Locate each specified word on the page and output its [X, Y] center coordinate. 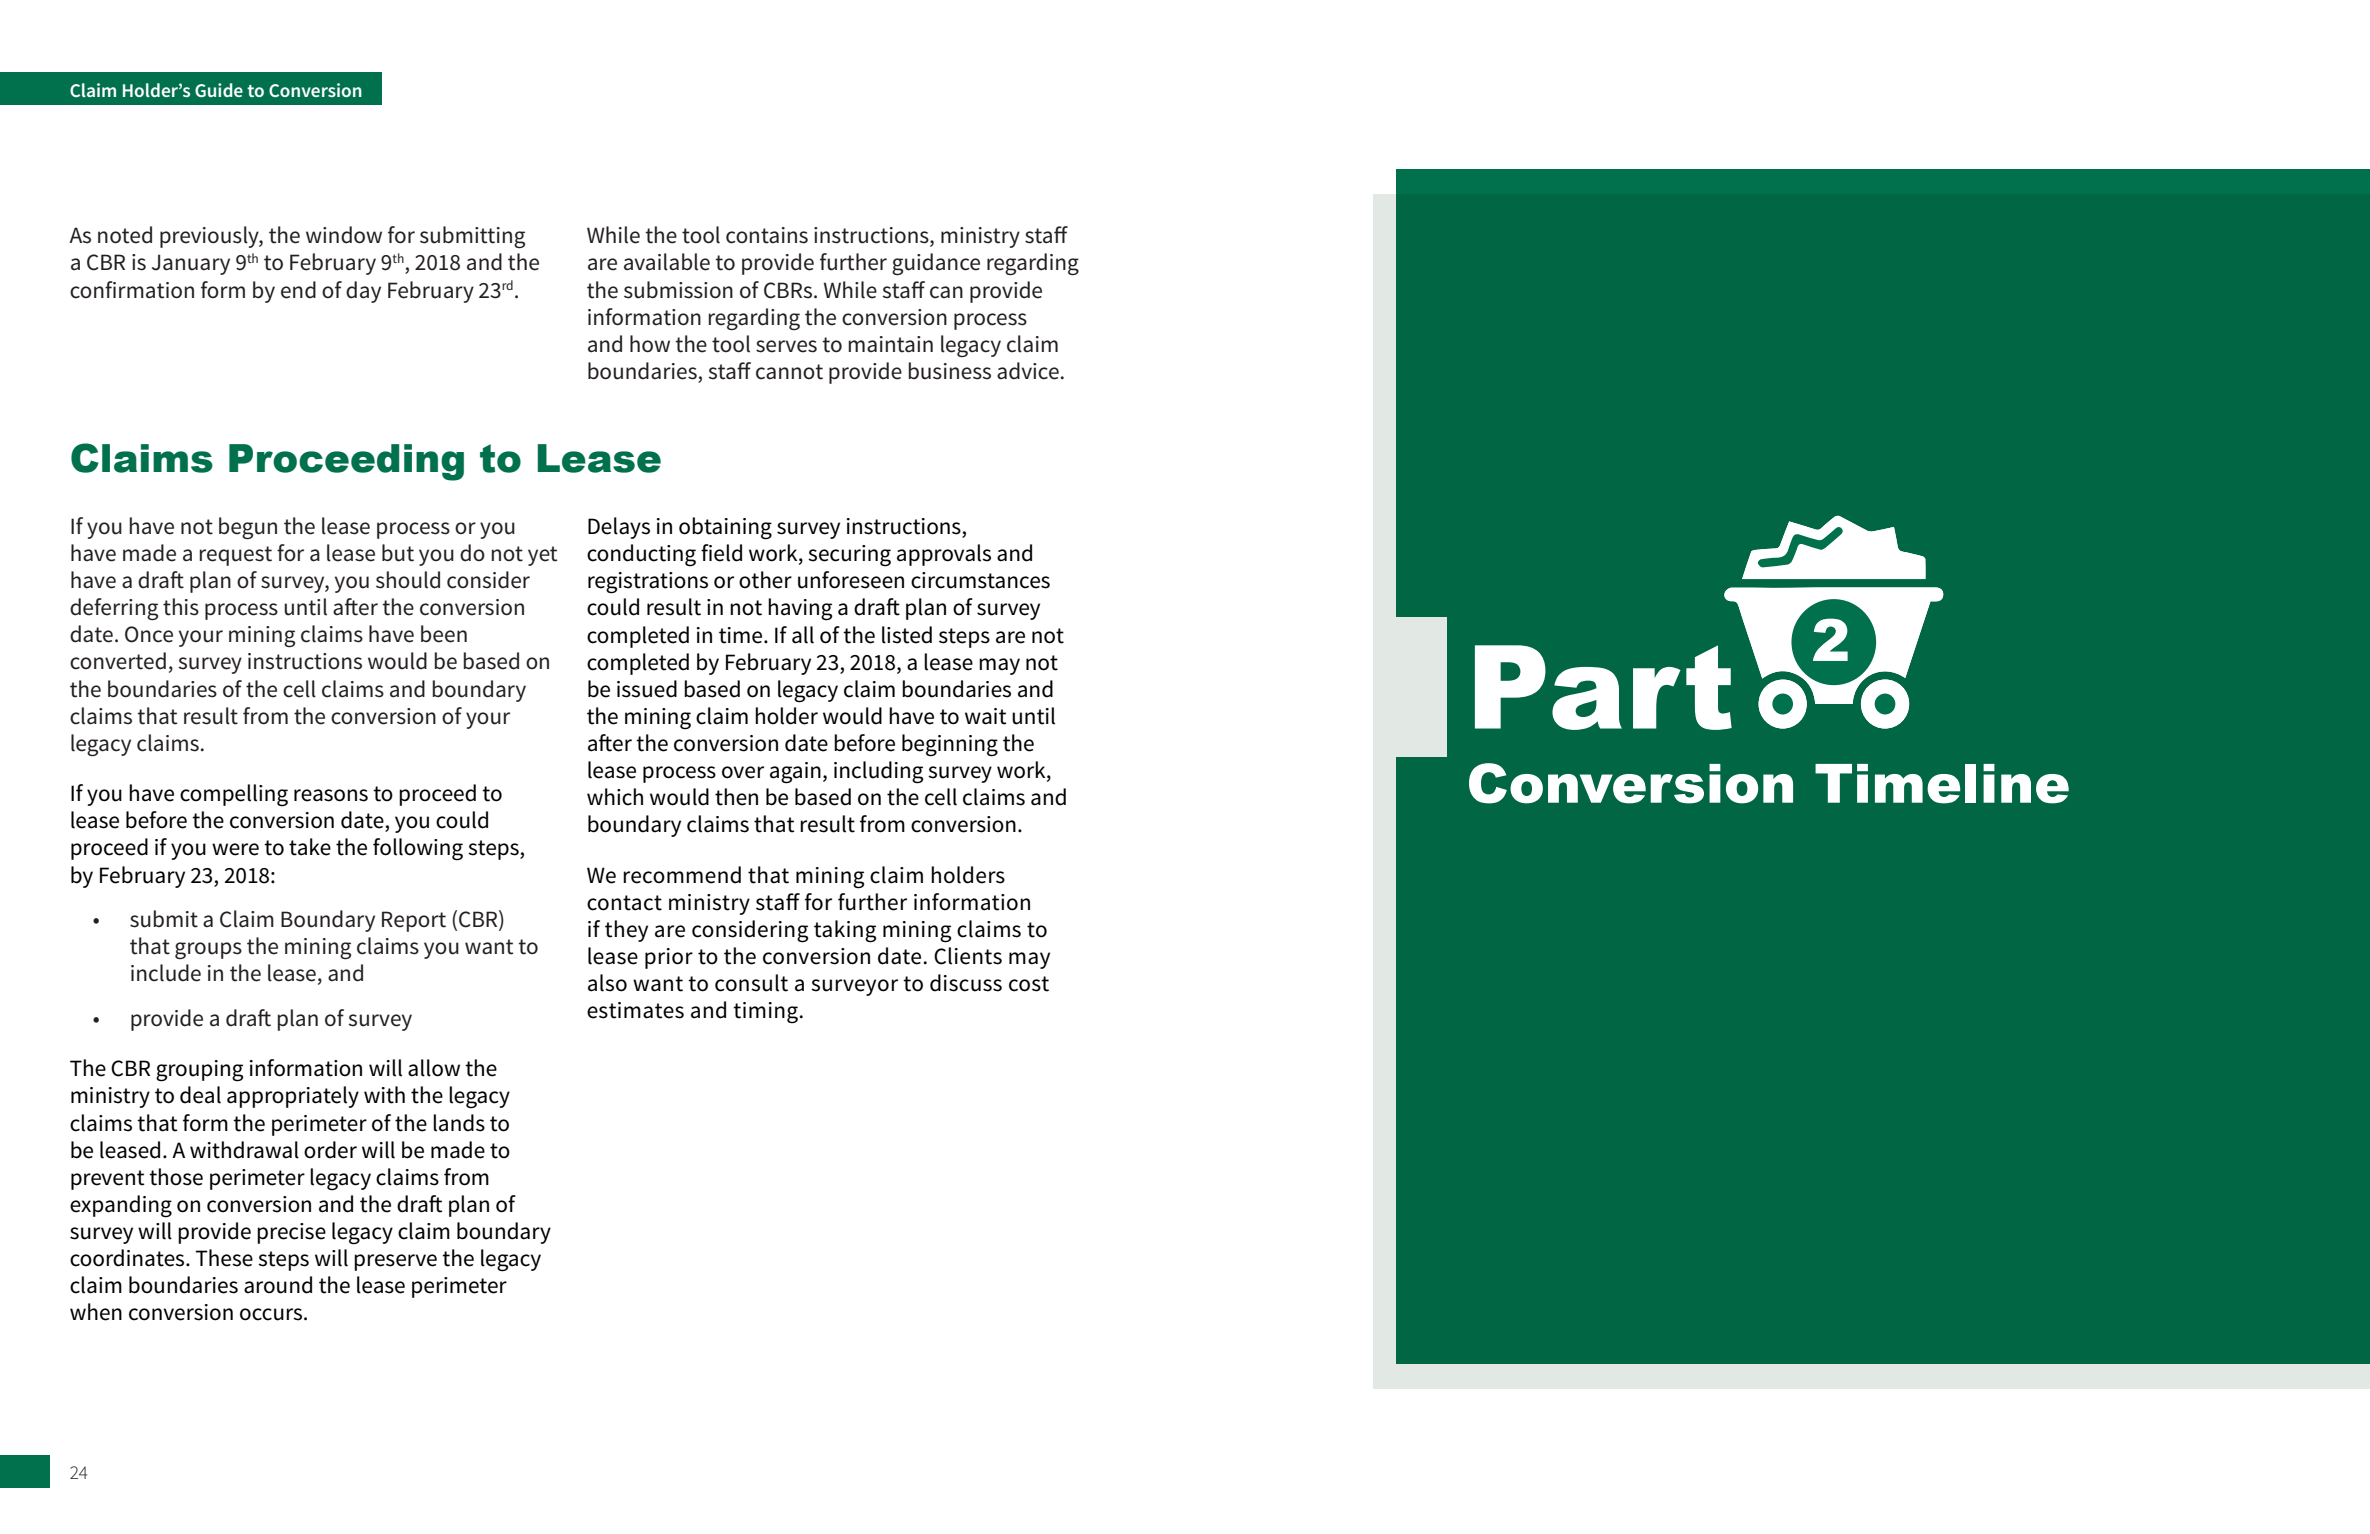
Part [1603, 687]
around [278, 1285]
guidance [936, 264]
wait [986, 716]
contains [767, 235]
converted [118, 661]
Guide [219, 90]
